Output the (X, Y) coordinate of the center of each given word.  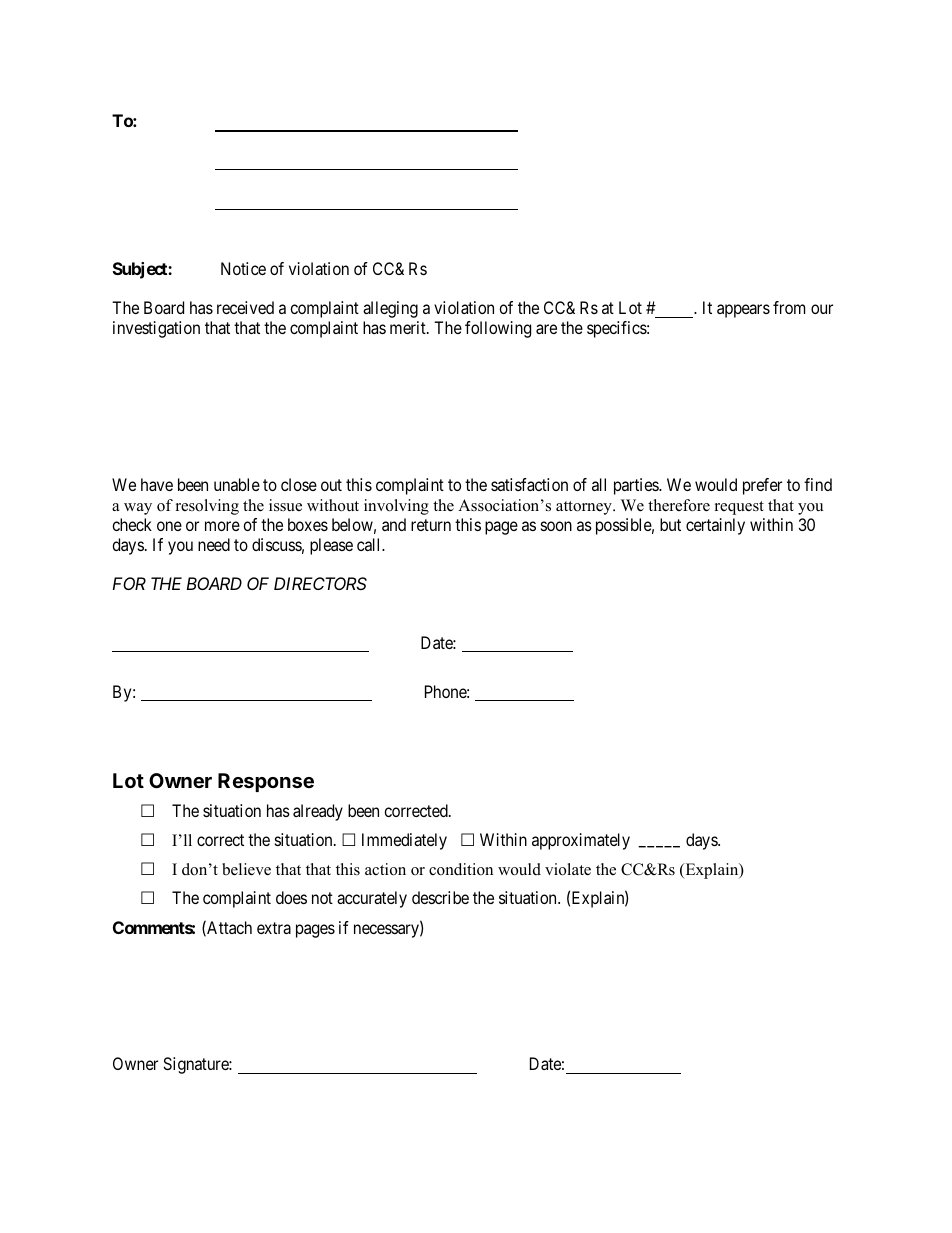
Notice (243, 268)
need (214, 544)
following (498, 329)
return (431, 525)
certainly (715, 526)
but (670, 524)
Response (266, 782)
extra (274, 928)
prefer (762, 486)
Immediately (404, 841)
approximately (581, 841)
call (370, 544)
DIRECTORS (320, 583)
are (546, 329)
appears (743, 311)
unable (237, 484)
